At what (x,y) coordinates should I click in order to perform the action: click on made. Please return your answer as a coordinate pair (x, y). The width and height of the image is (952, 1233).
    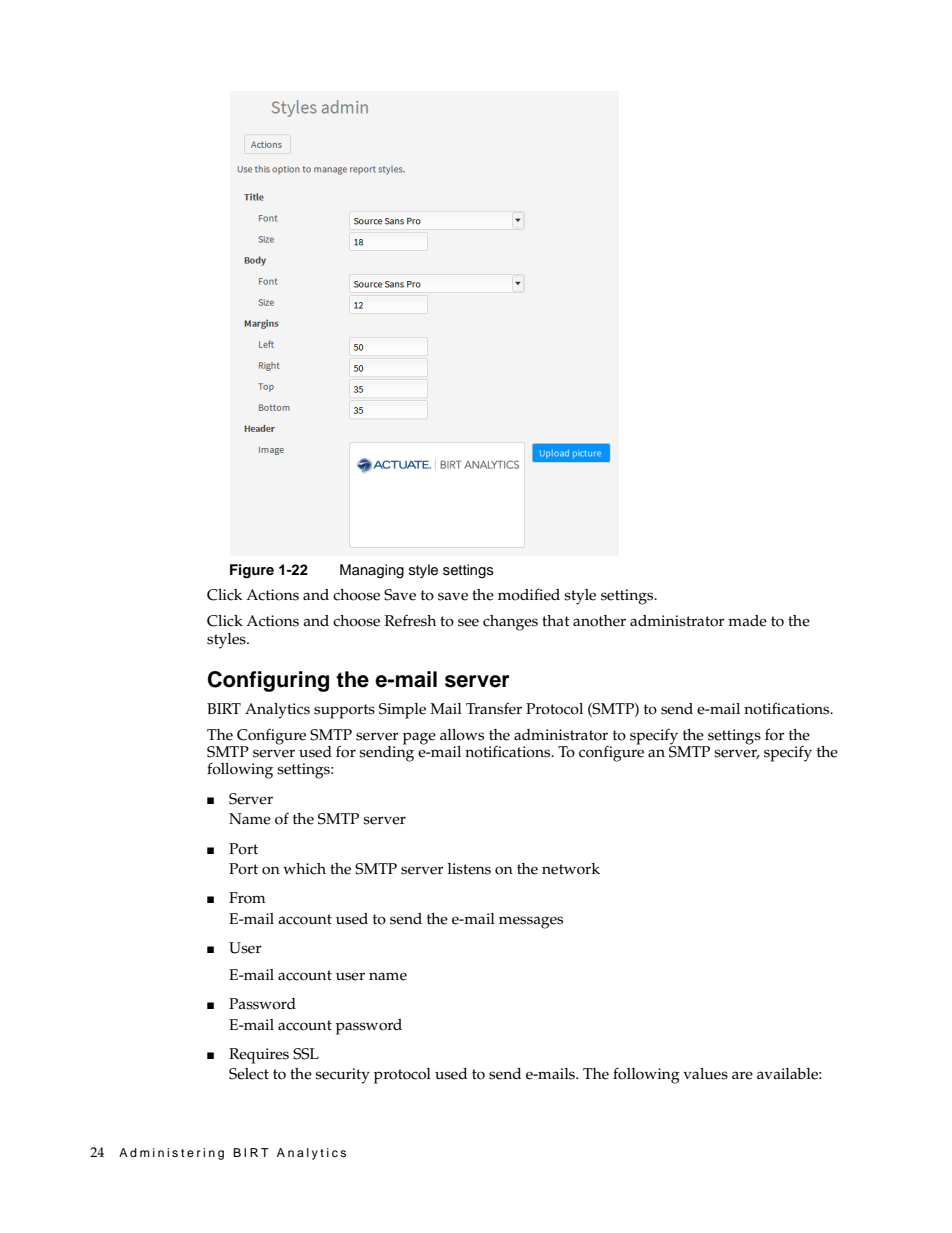
    Looking at the image, I should click on (747, 621).
